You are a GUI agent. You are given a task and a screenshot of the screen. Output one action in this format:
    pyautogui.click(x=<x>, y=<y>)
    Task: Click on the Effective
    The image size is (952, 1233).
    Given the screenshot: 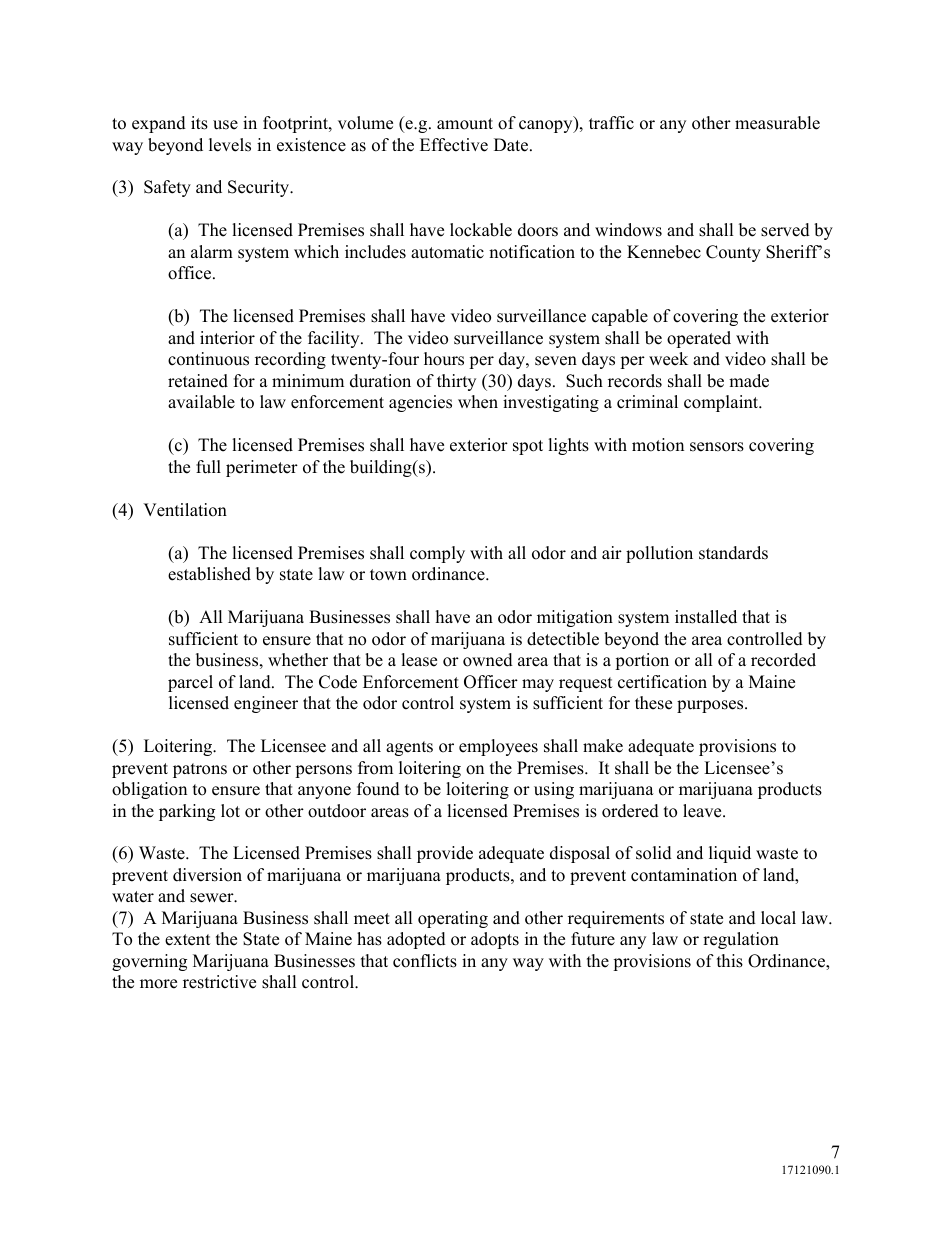 What is the action you would take?
    pyautogui.click(x=454, y=145)
